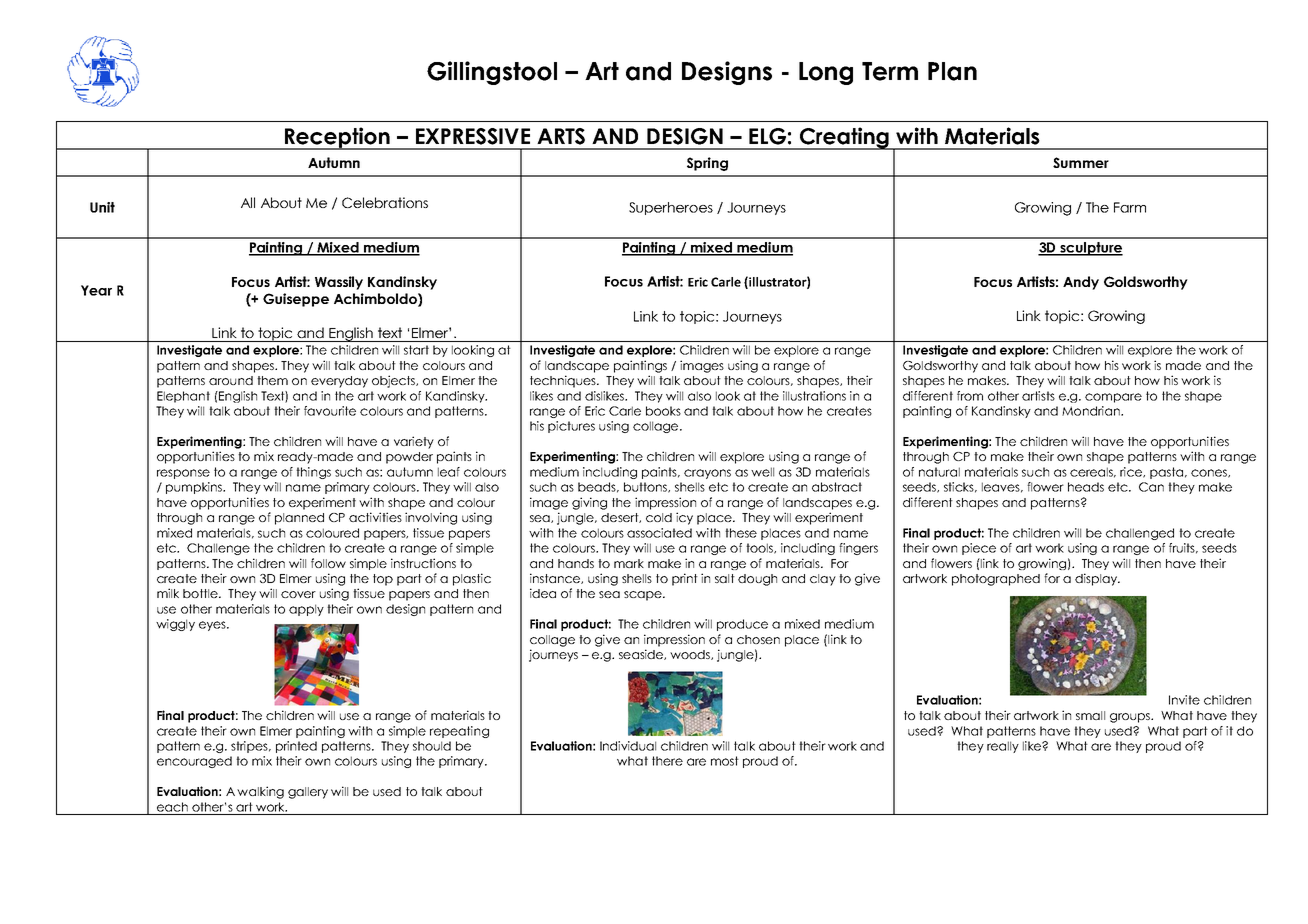 Image resolution: width=1308 pixels, height=924 pixels. Describe the element at coordinates (561, 136) in the page. I see `ARTS` at that location.
